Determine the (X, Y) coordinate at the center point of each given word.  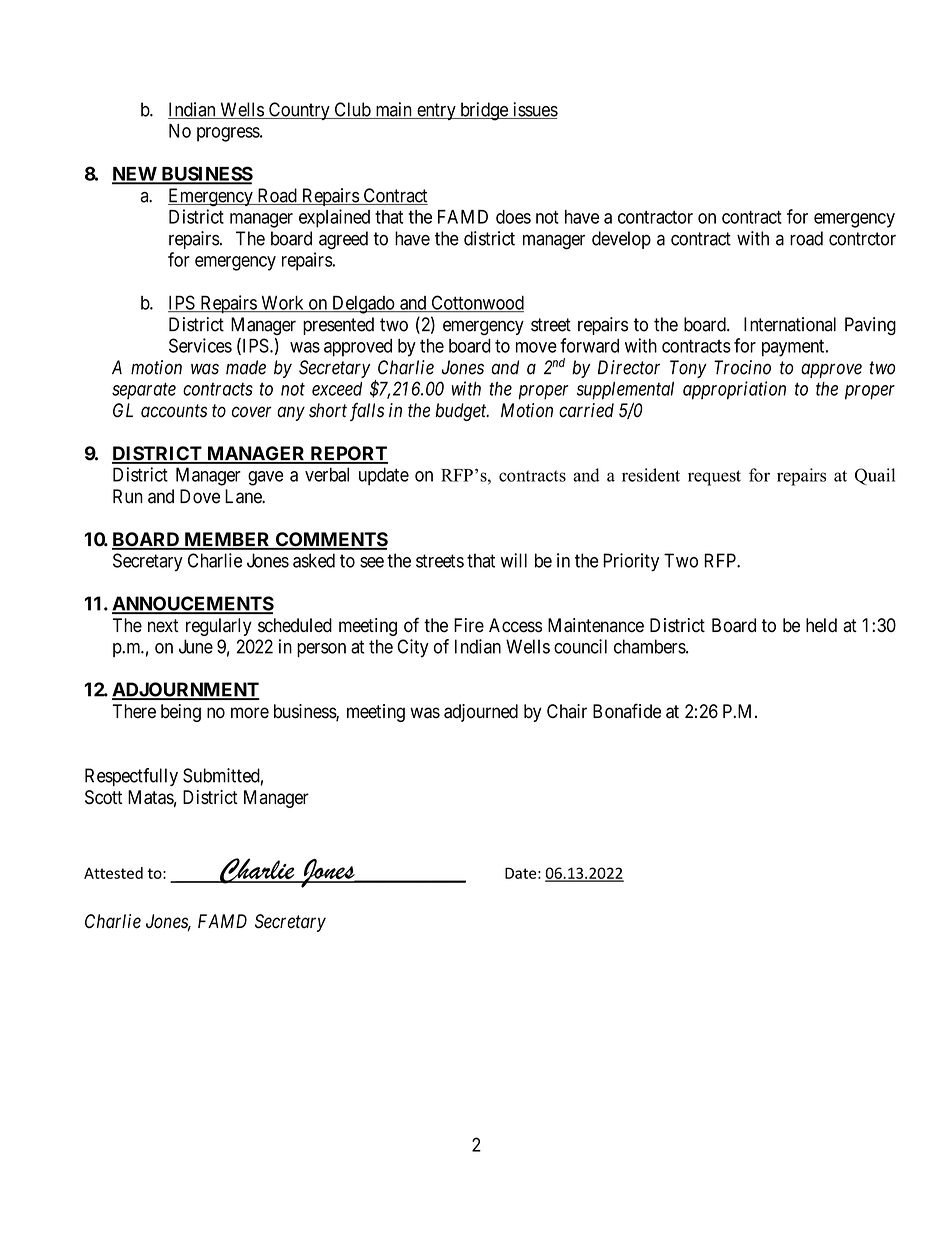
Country (299, 111)
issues (534, 110)
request (714, 478)
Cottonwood (476, 303)
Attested (113, 873)
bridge (484, 111)
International (790, 324)
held (821, 625)
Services (200, 345)
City (413, 648)
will (514, 560)
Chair (567, 711)
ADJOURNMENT (185, 690)
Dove (200, 496)
